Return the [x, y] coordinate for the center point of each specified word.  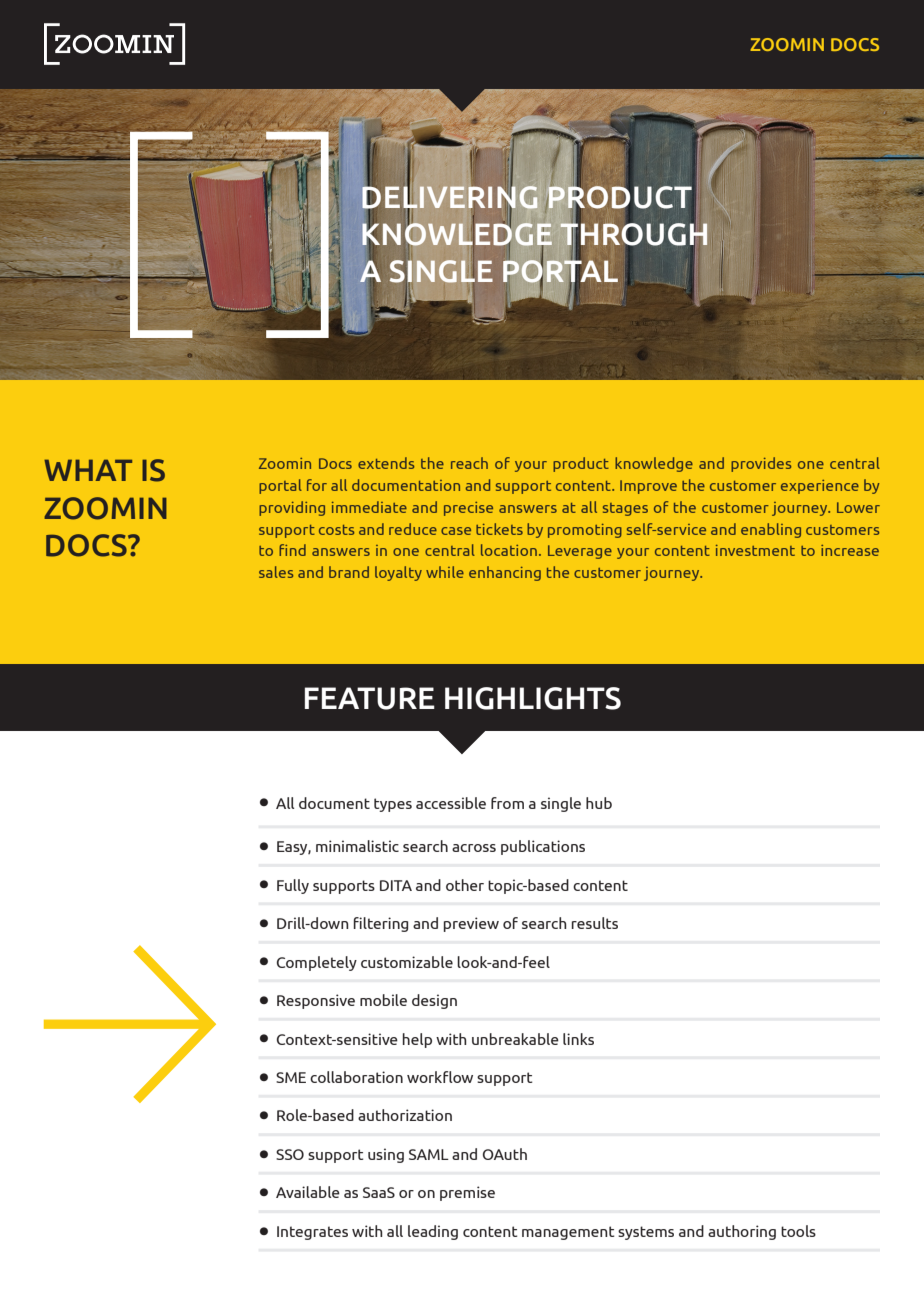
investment [755, 550]
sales [276, 572]
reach [469, 463]
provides [761, 464]
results [595, 923]
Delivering [450, 196]
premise [467, 1193]
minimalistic [357, 846]
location [509, 550]
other [465, 885]
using [386, 1155]
